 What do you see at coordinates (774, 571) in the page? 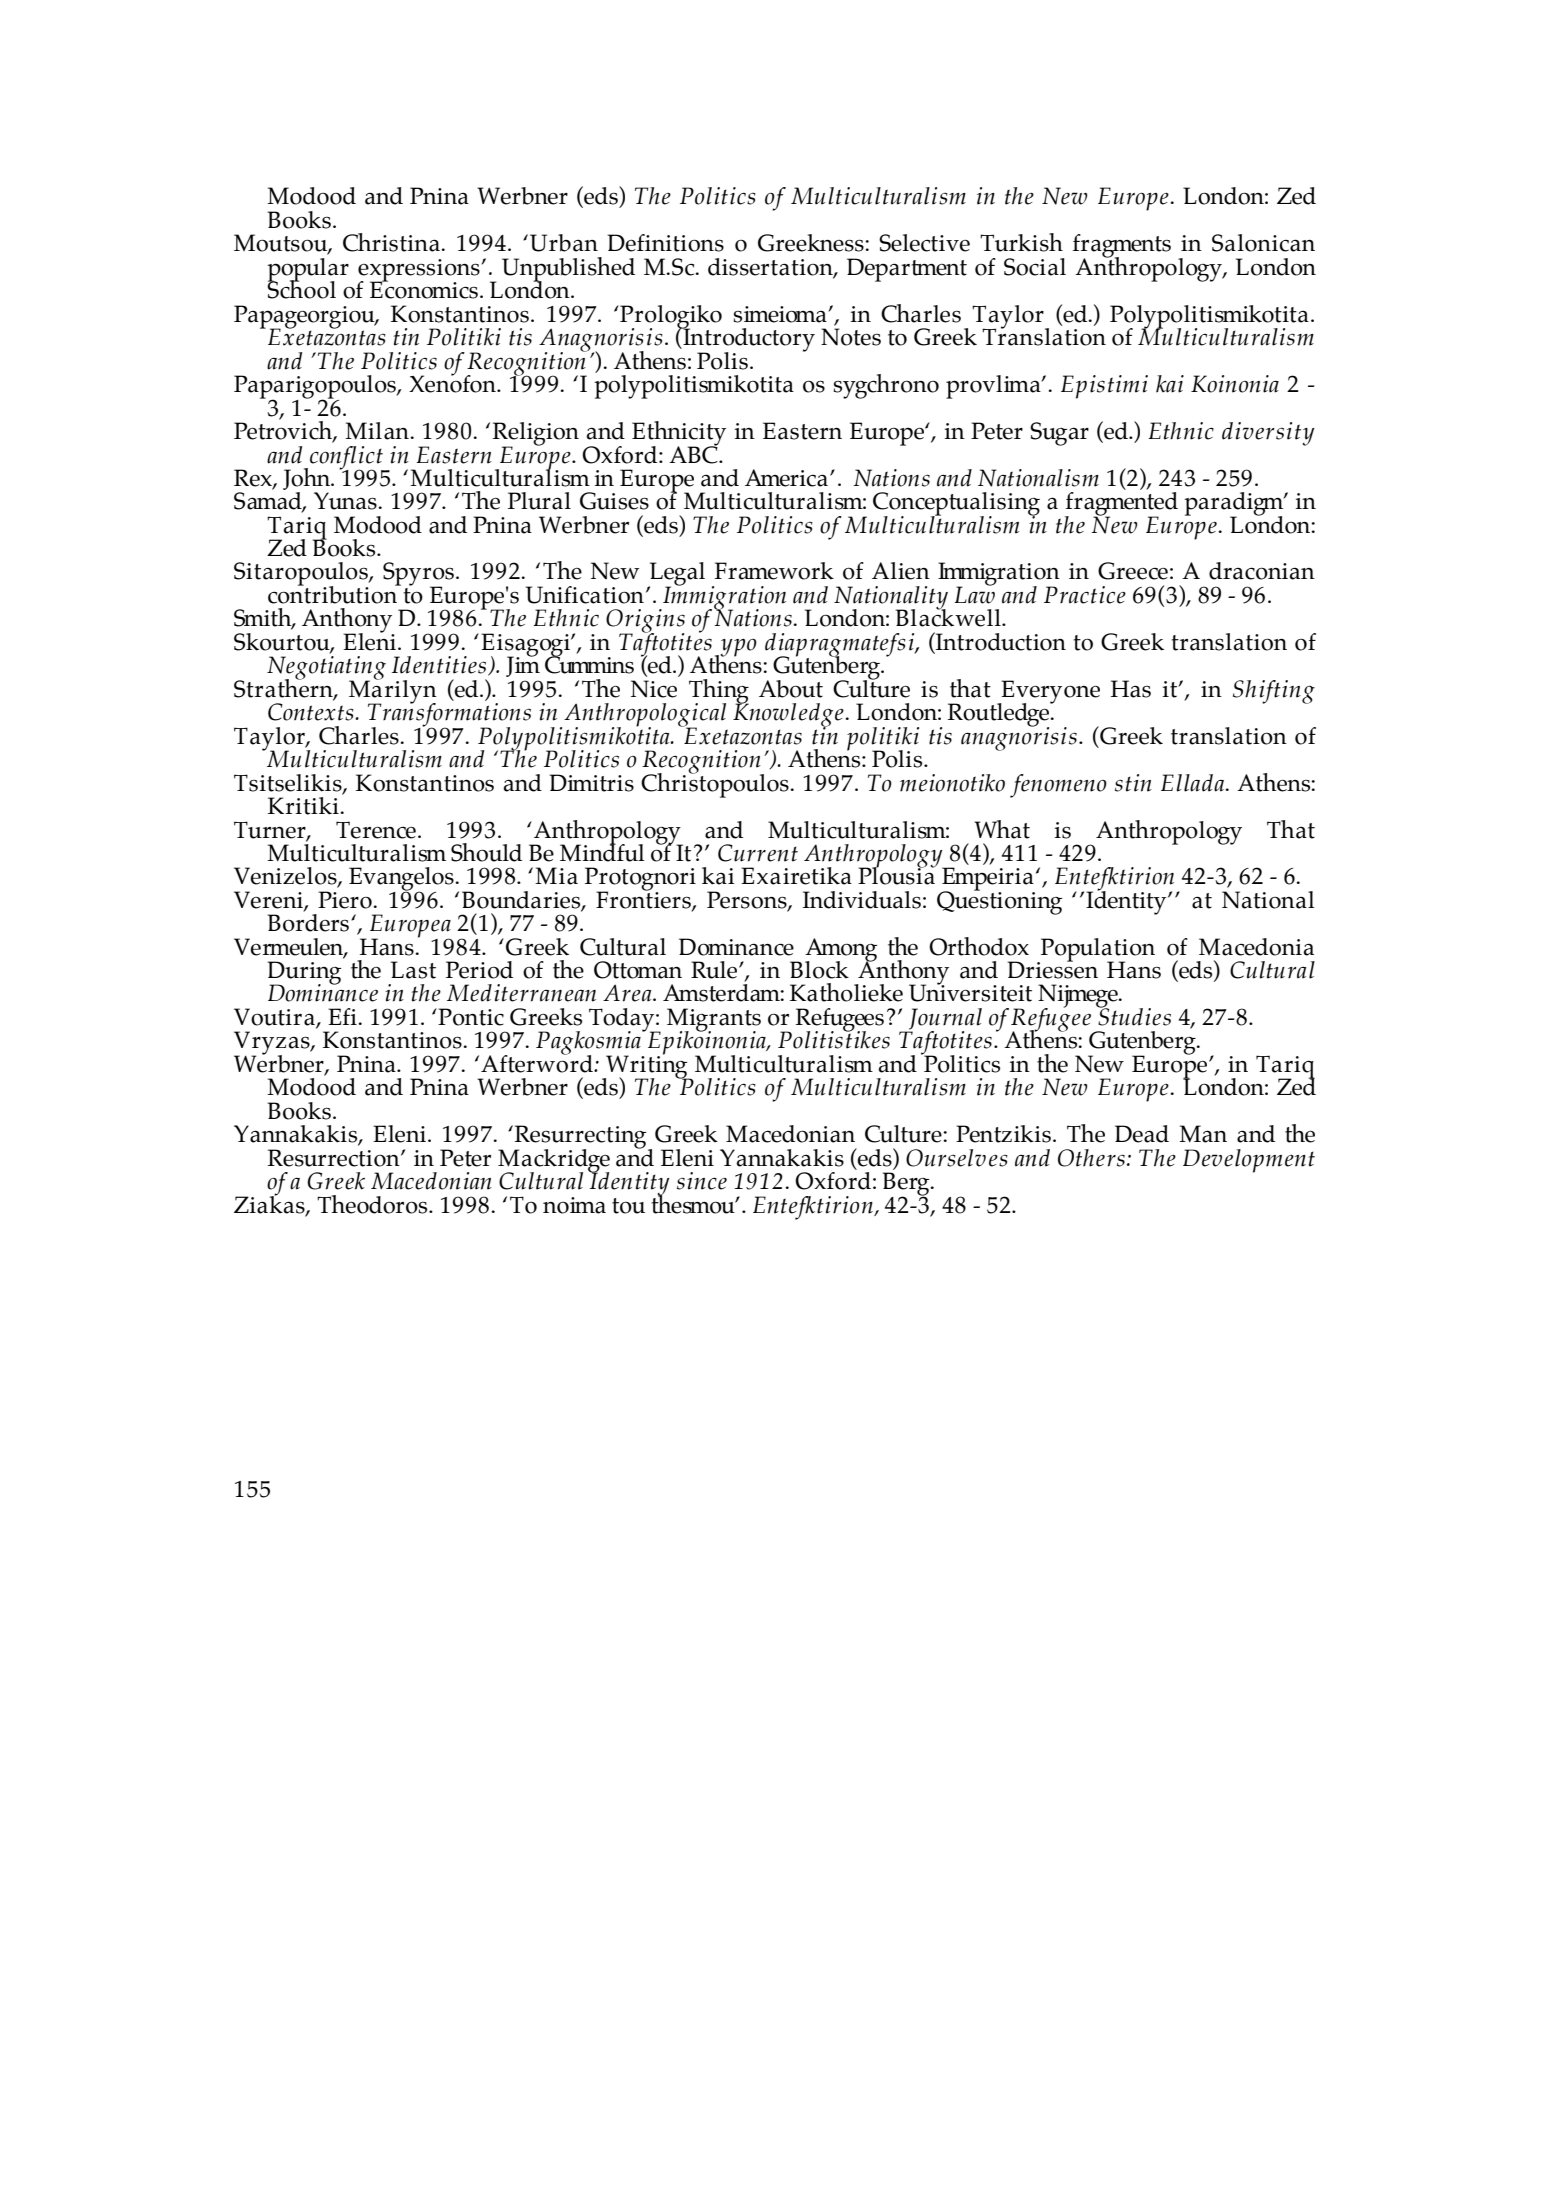
I see `Framework` at bounding box center [774, 571].
